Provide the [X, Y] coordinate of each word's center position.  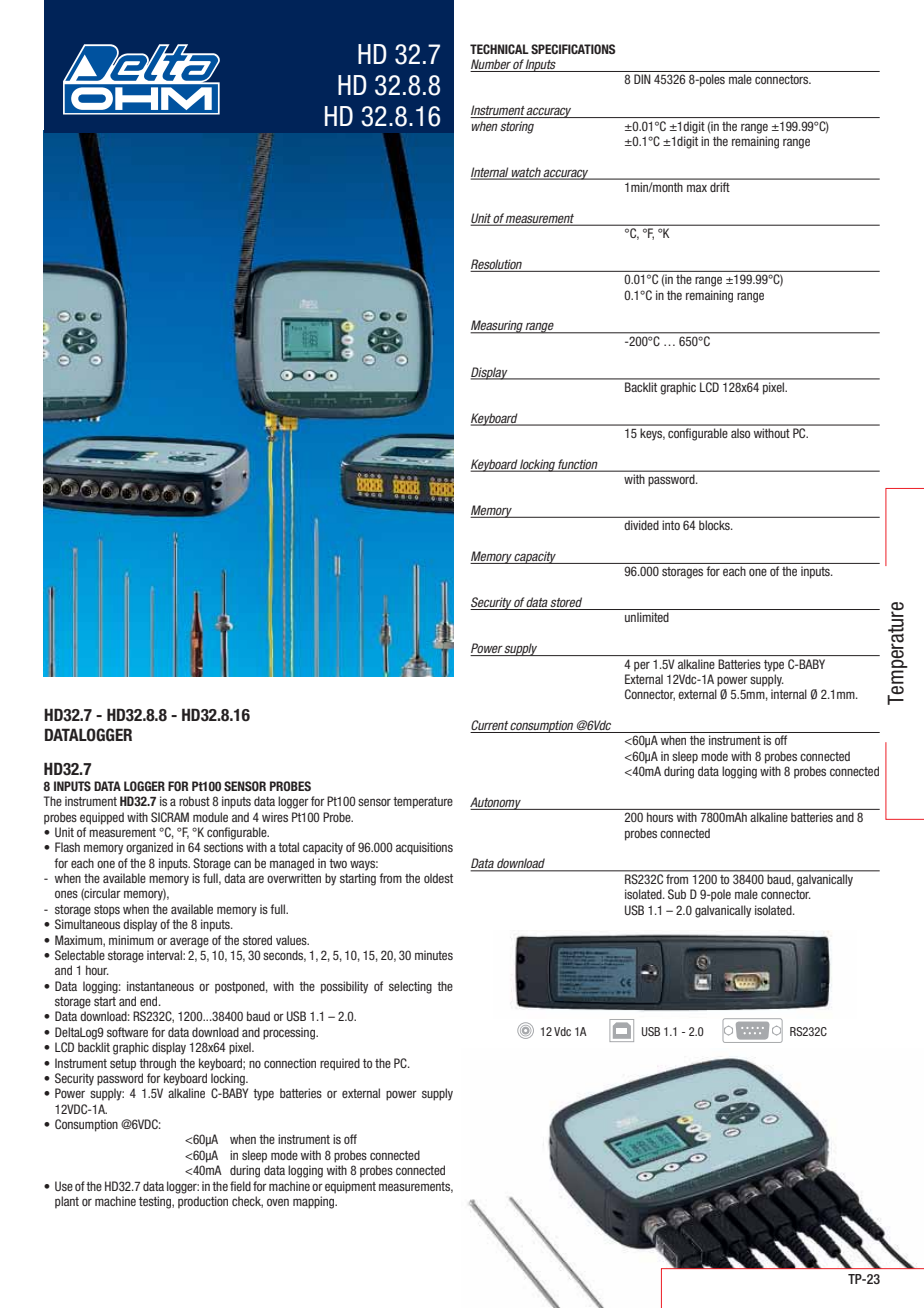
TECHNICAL [499, 49]
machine [115, 1201]
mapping [315, 1202]
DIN [642, 79]
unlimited [647, 617]
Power [487, 649]
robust [194, 801]
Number [491, 65]
